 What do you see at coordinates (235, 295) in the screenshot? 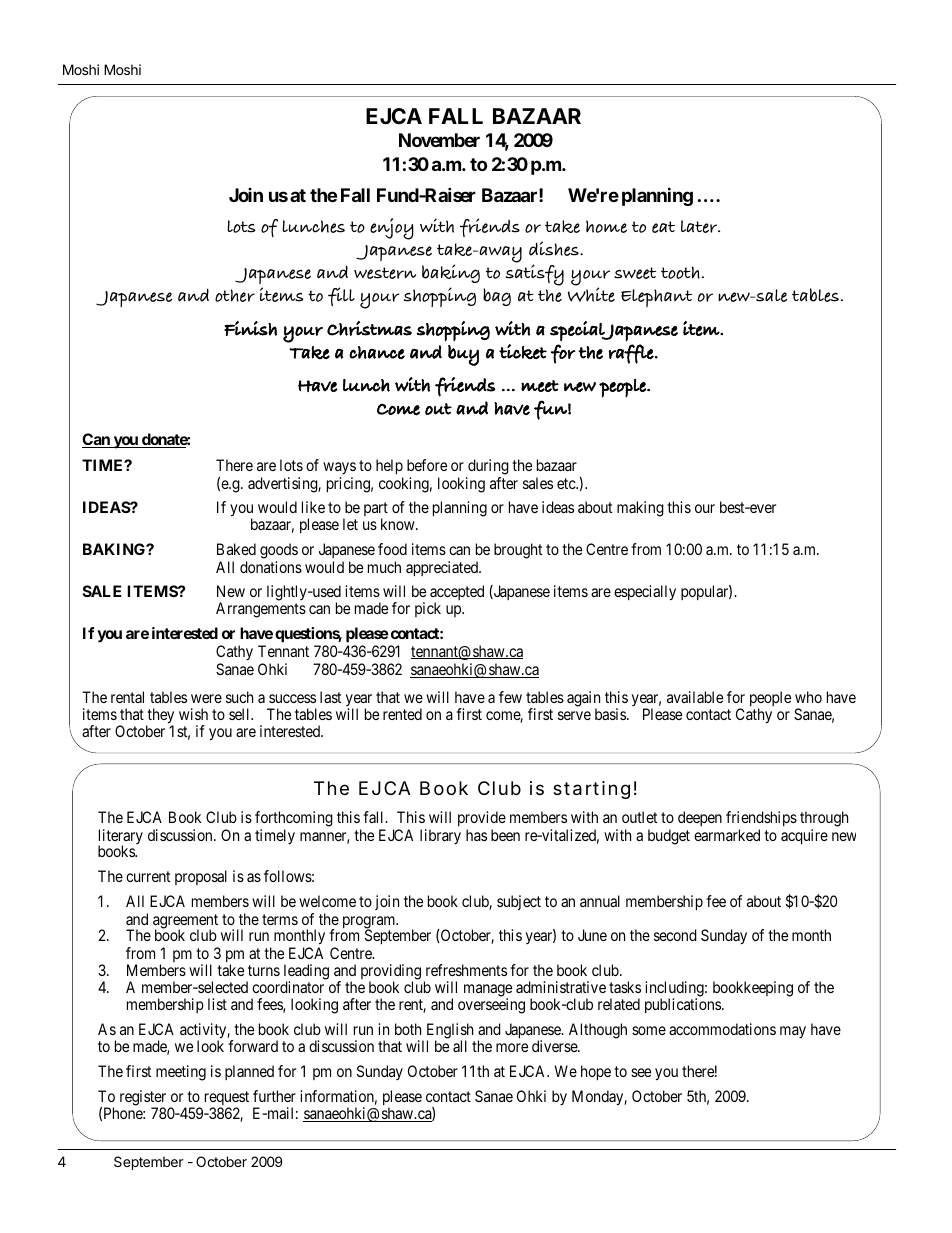
I see `other` at bounding box center [235, 295].
